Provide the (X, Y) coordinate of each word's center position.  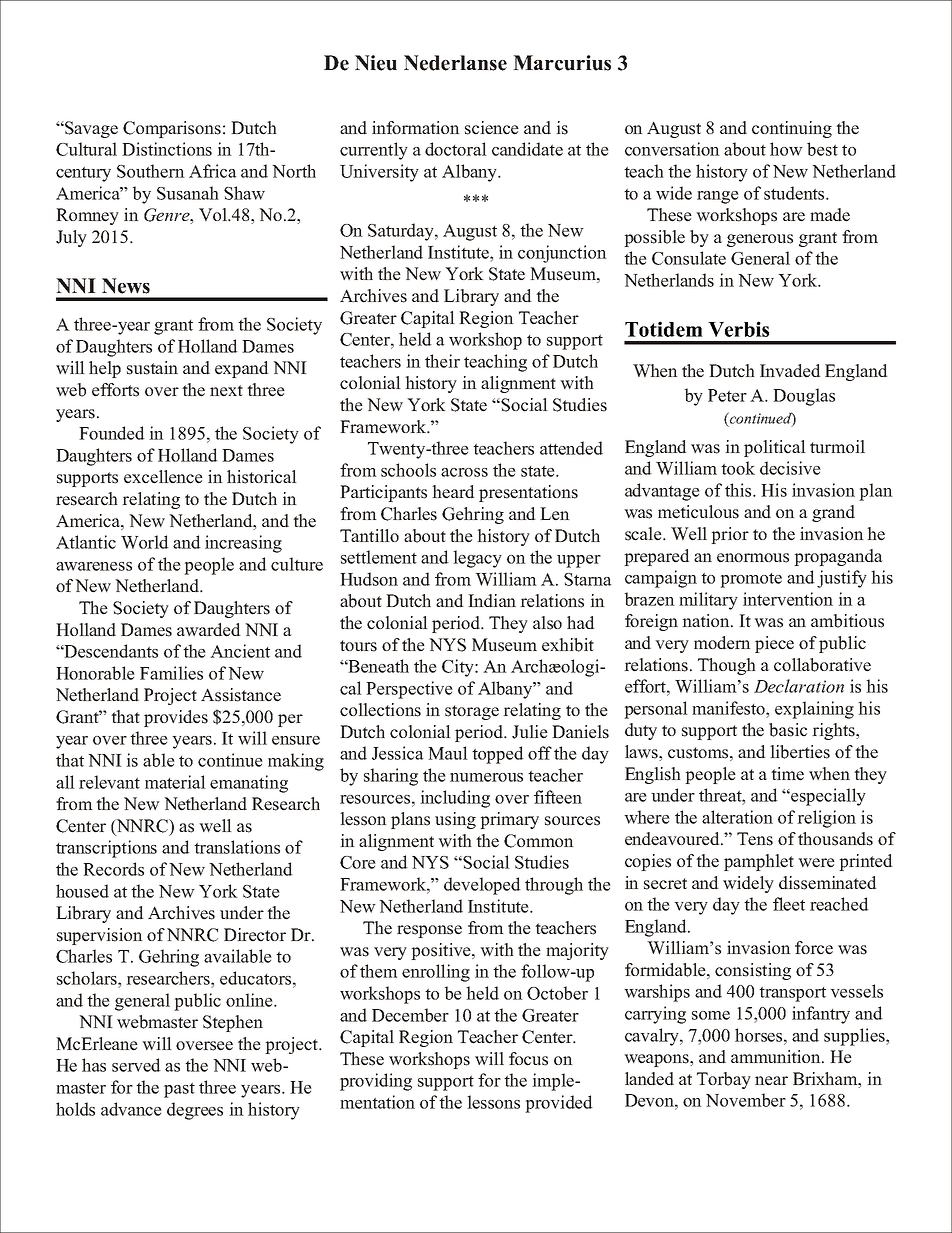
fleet (789, 904)
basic (788, 730)
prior (730, 535)
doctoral (456, 149)
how (786, 149)
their (442, 361)
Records (113, 869)
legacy (477, 559)
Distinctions (167, 149)
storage (472, 712)
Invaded (790, 371)
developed (482, 886)
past (179, 1090)
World (145, 542)
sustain (152, 368)
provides (176, 718)
